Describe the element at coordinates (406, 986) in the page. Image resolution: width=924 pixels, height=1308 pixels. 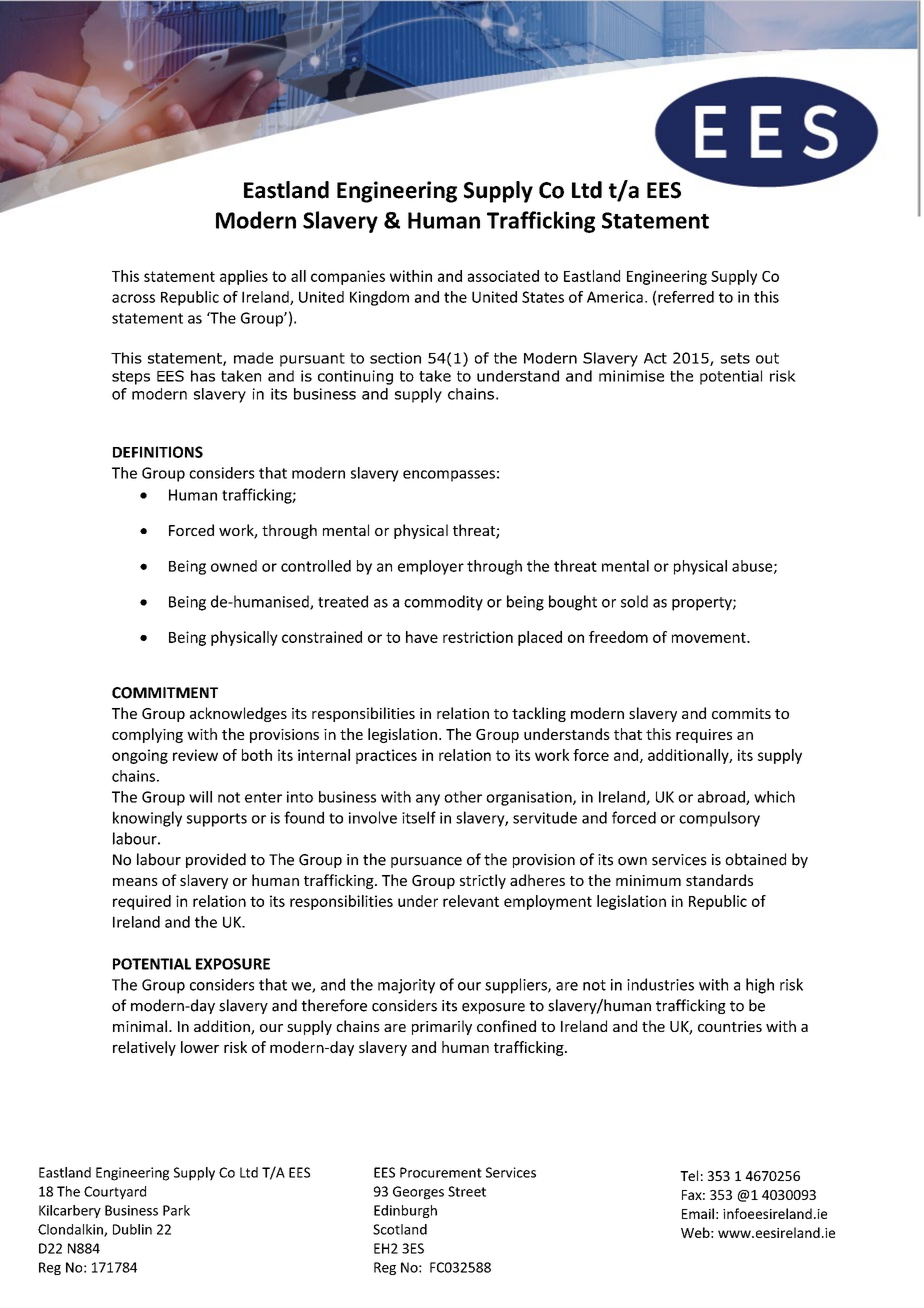
I see `majority` at that location.
